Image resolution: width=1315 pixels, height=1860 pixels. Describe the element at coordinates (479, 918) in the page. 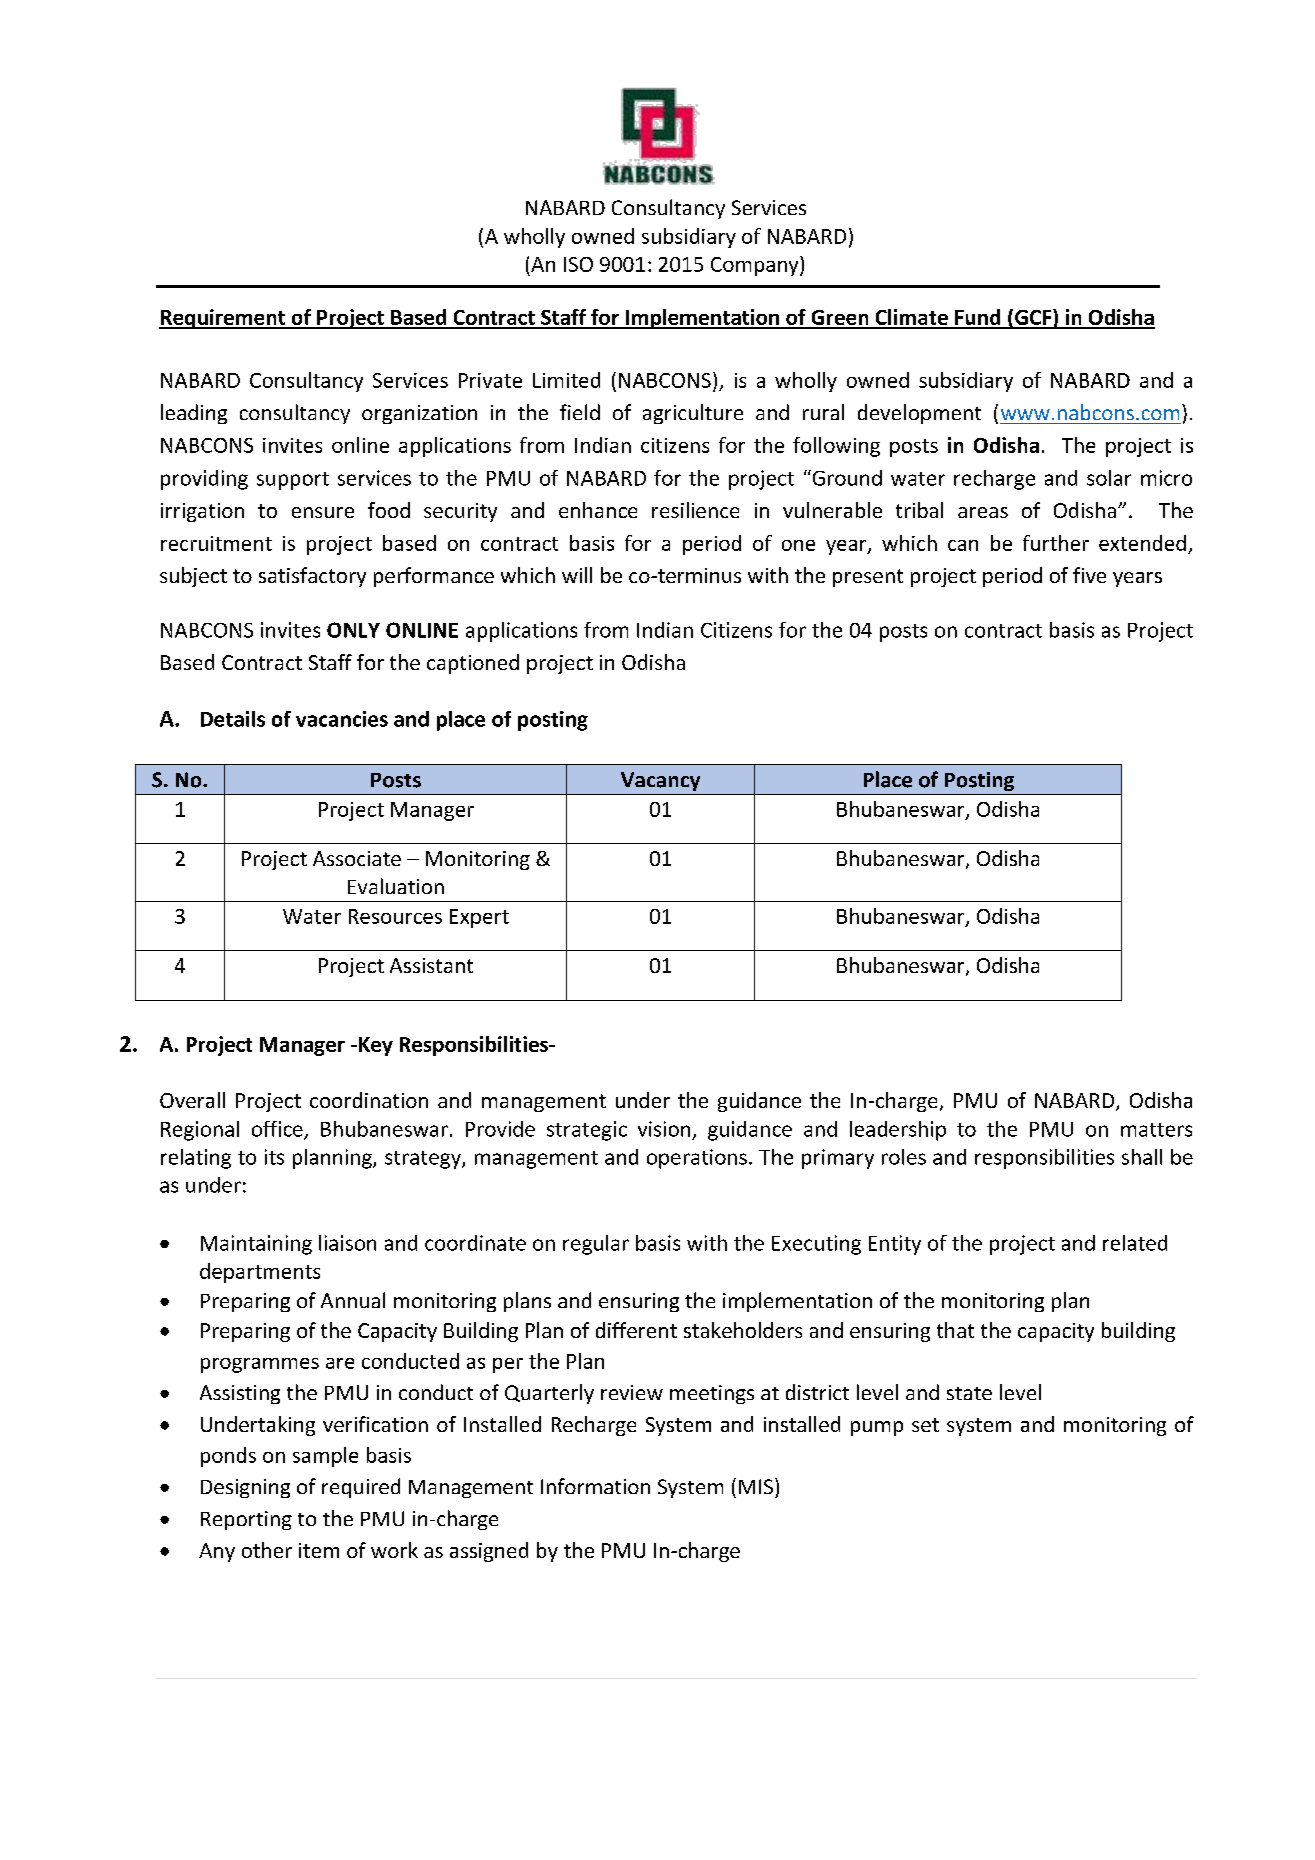

I see `Expert` at that location.
